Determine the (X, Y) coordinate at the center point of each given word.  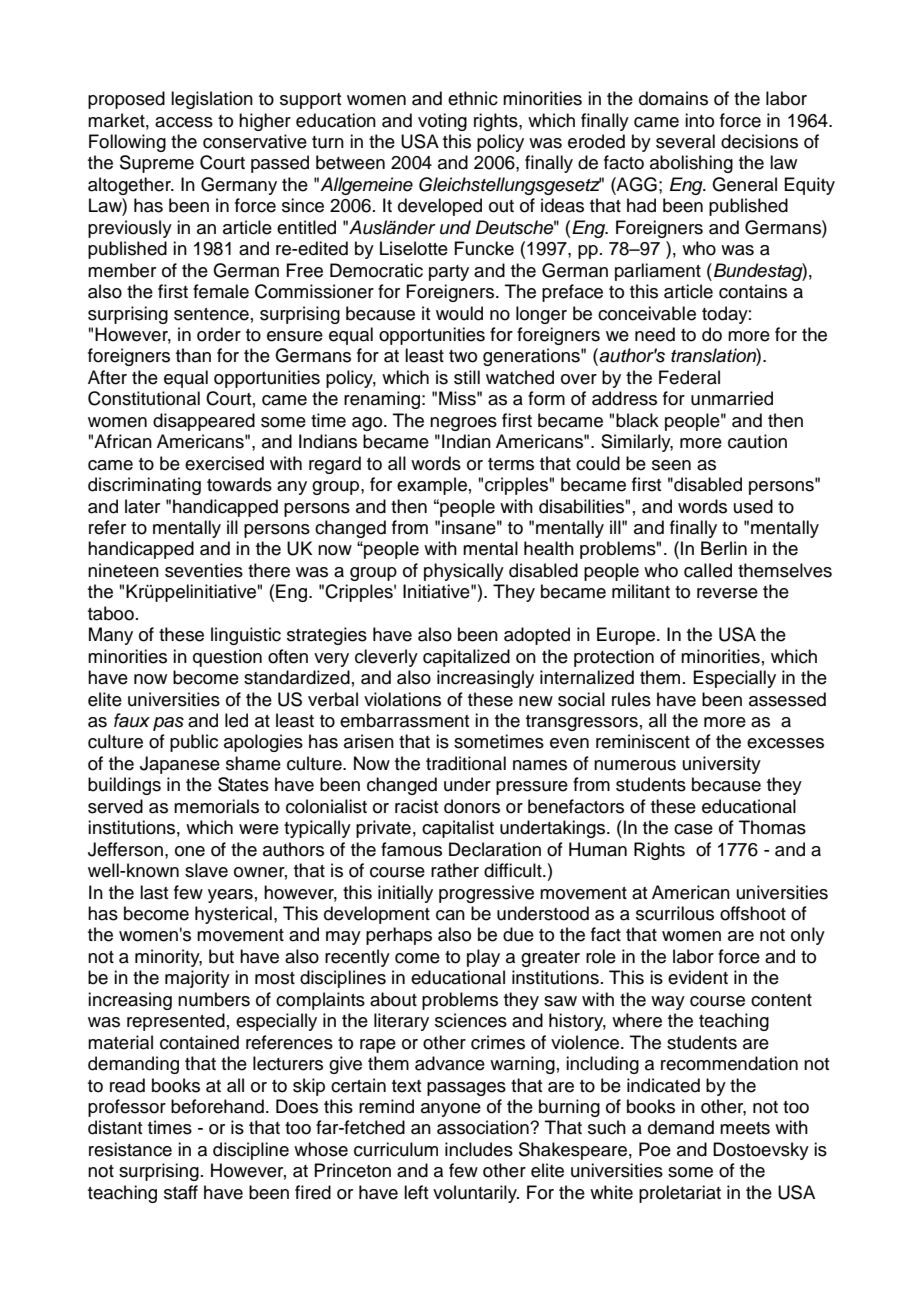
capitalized (466, 658)
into (699, 120)
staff (181, 1192)
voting (442, 122)
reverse (727, 593)
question (227, 658)
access (184, 122)
